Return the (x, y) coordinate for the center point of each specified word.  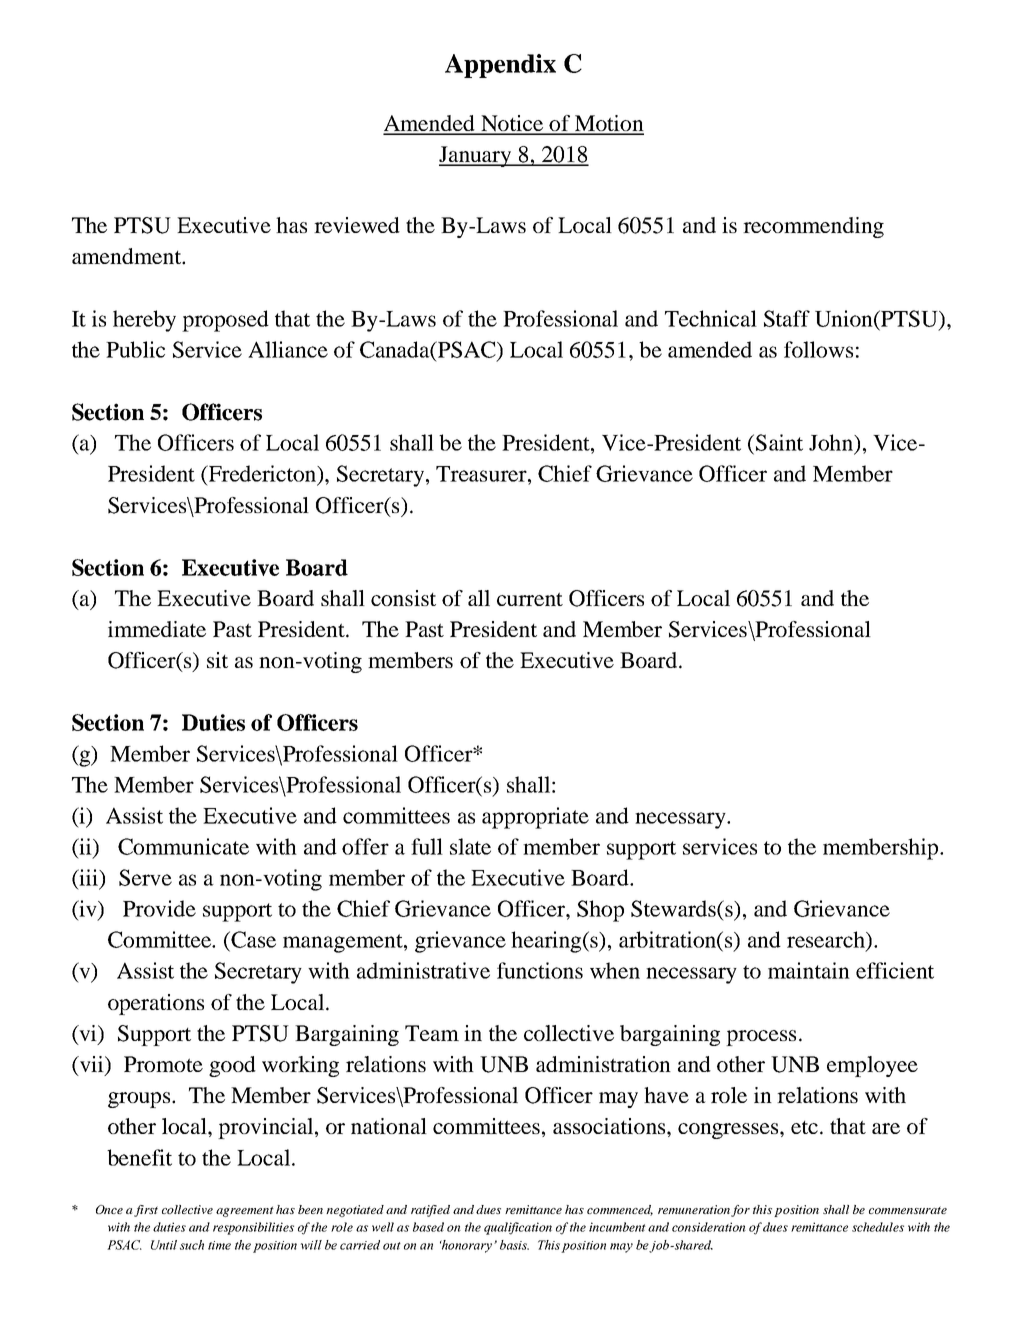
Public (135, 349)
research (827, 939)
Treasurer (482, 474)
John (832, 443)
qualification (518, 1228)
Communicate (183, 846)
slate (470, 846)
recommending (813, 227)
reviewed (357, 225)
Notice (512, 124)
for (740, 1211)
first (146, 1211)
